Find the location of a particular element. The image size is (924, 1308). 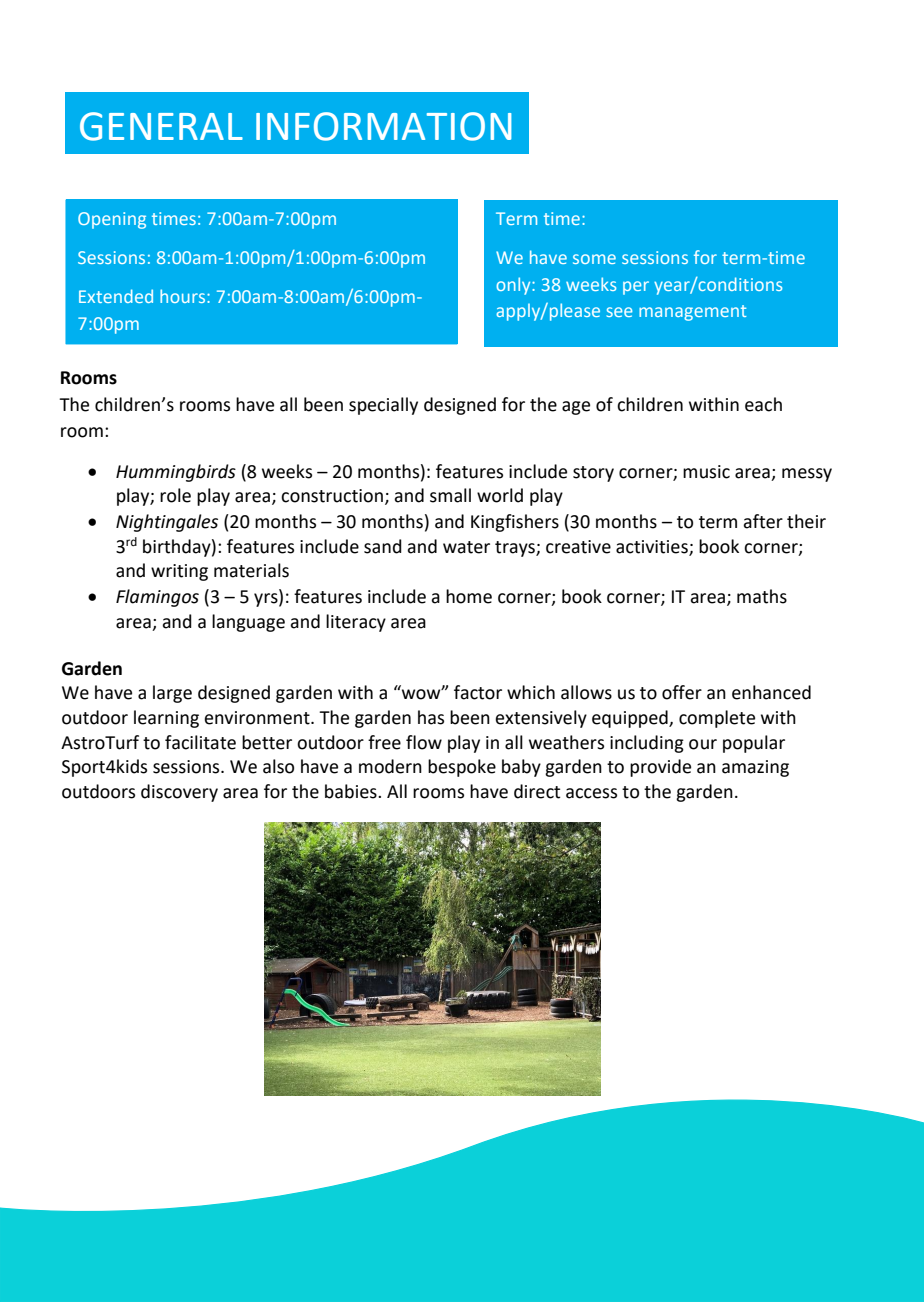

hours is located at coordinates (184, 296).
